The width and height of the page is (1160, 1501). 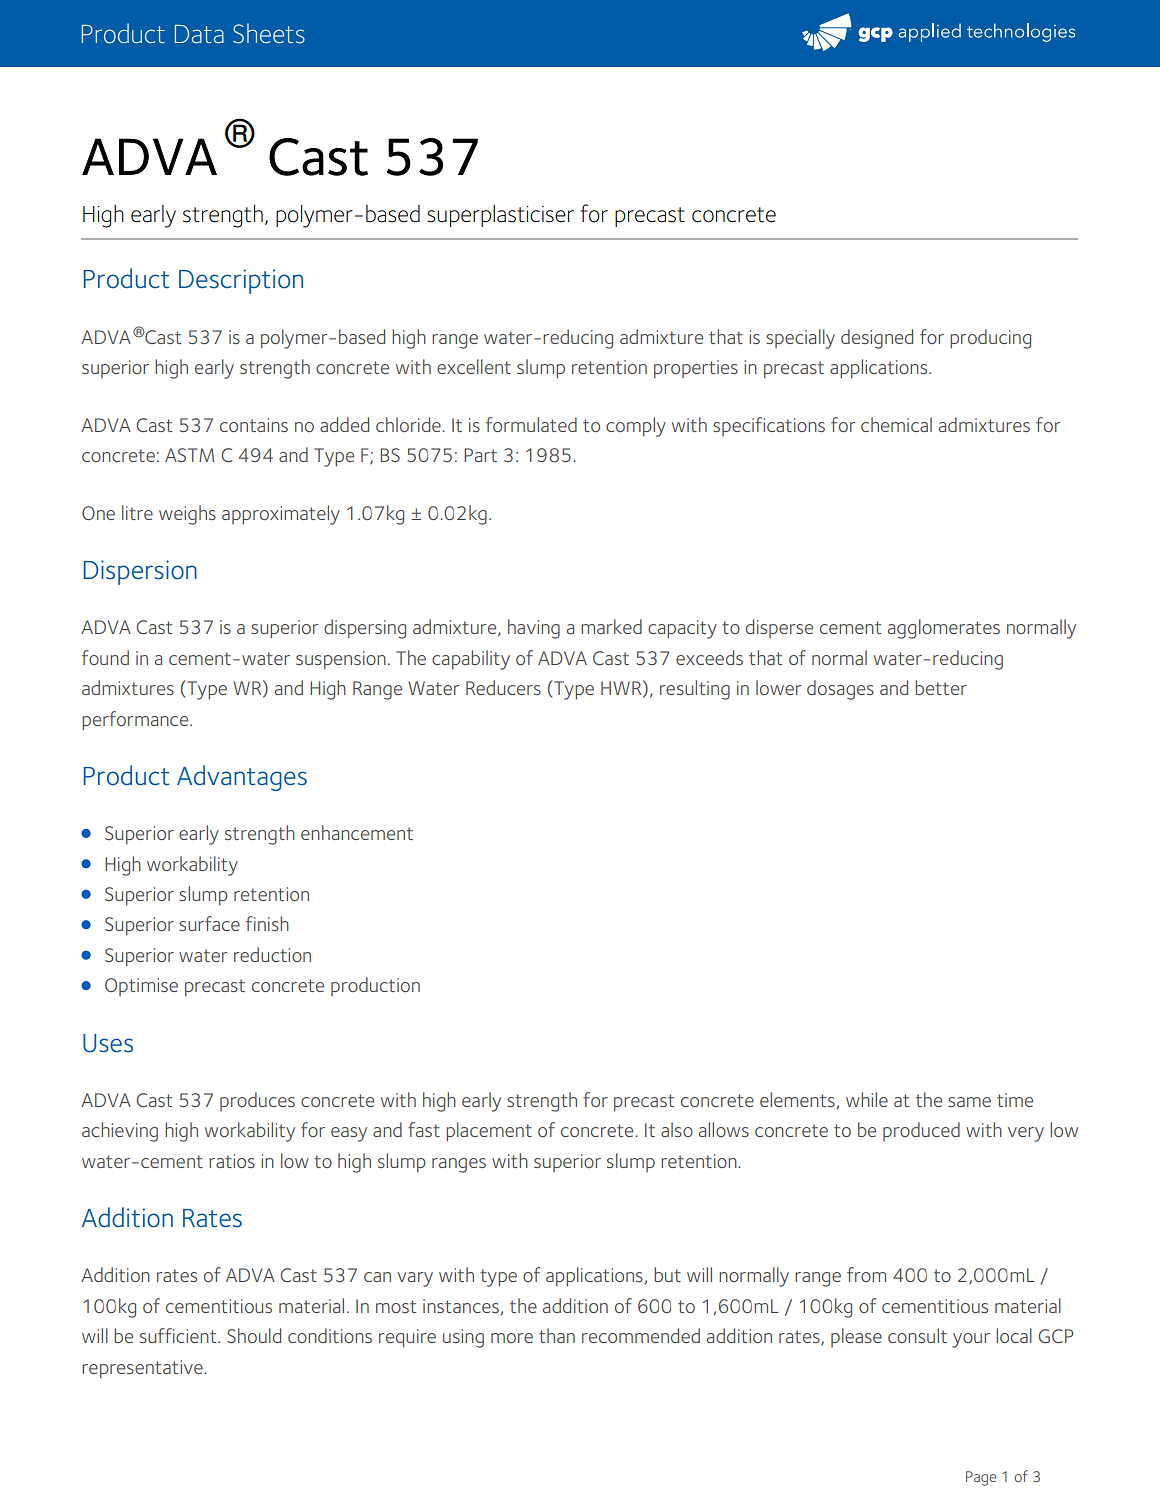 I want to click on Data, so click(x=199, y=34).
